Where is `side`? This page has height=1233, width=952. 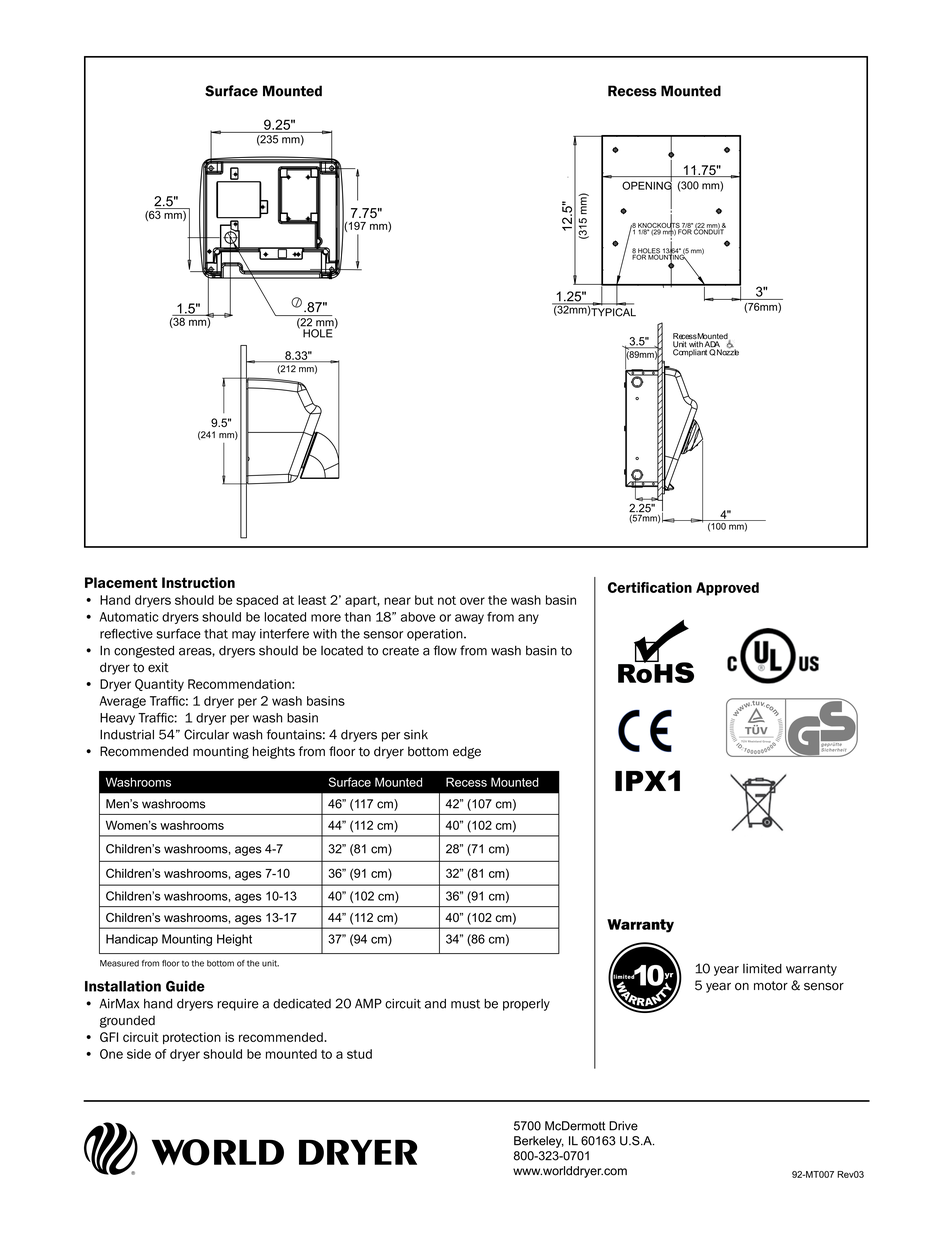 side is located at coordinates (139, 1054).
